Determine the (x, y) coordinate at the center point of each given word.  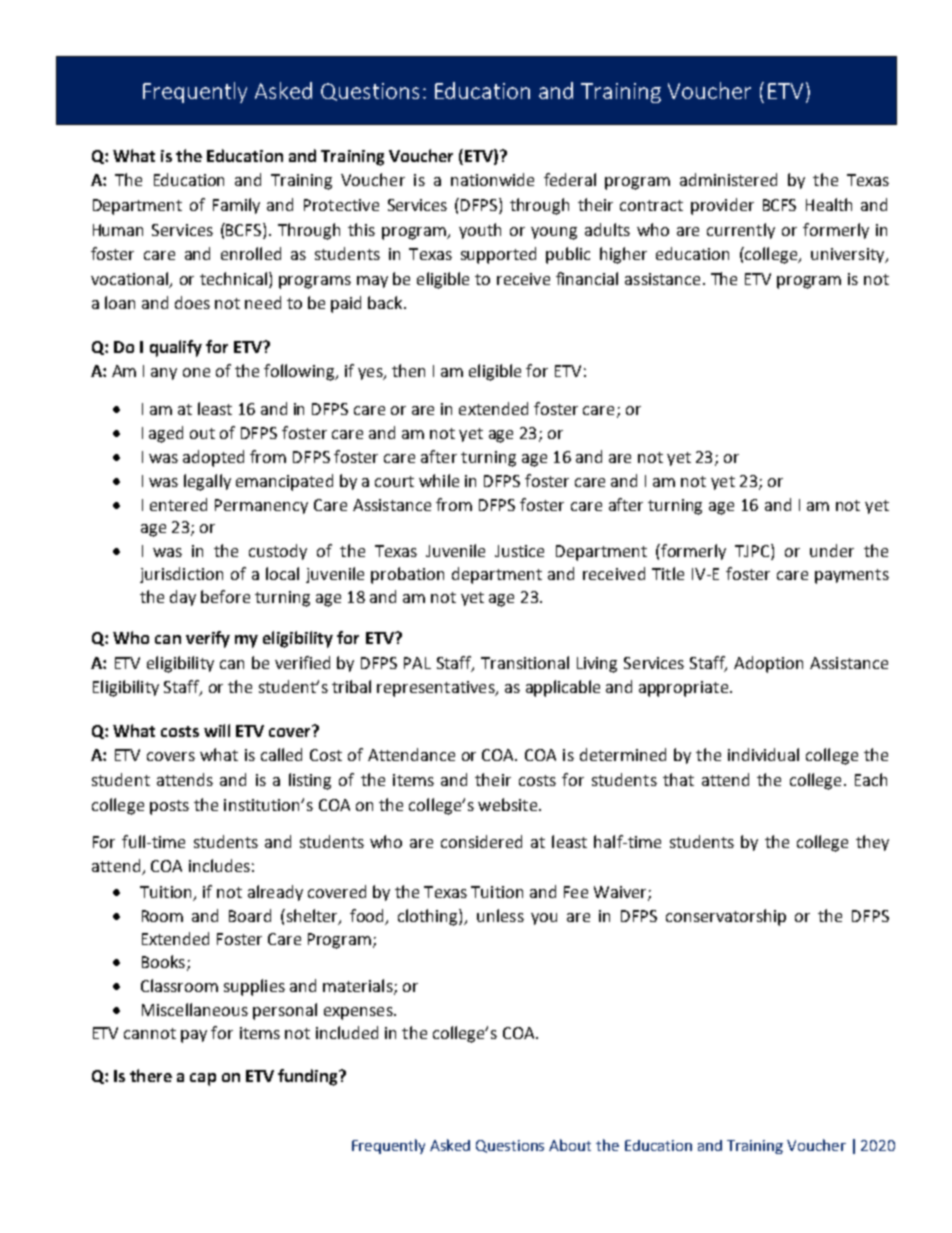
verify (208, 639)
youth (480, 231)
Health (829, 204)
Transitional (525, 662)
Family (236, 206)
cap (203, 1079)
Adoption (768, 664)
